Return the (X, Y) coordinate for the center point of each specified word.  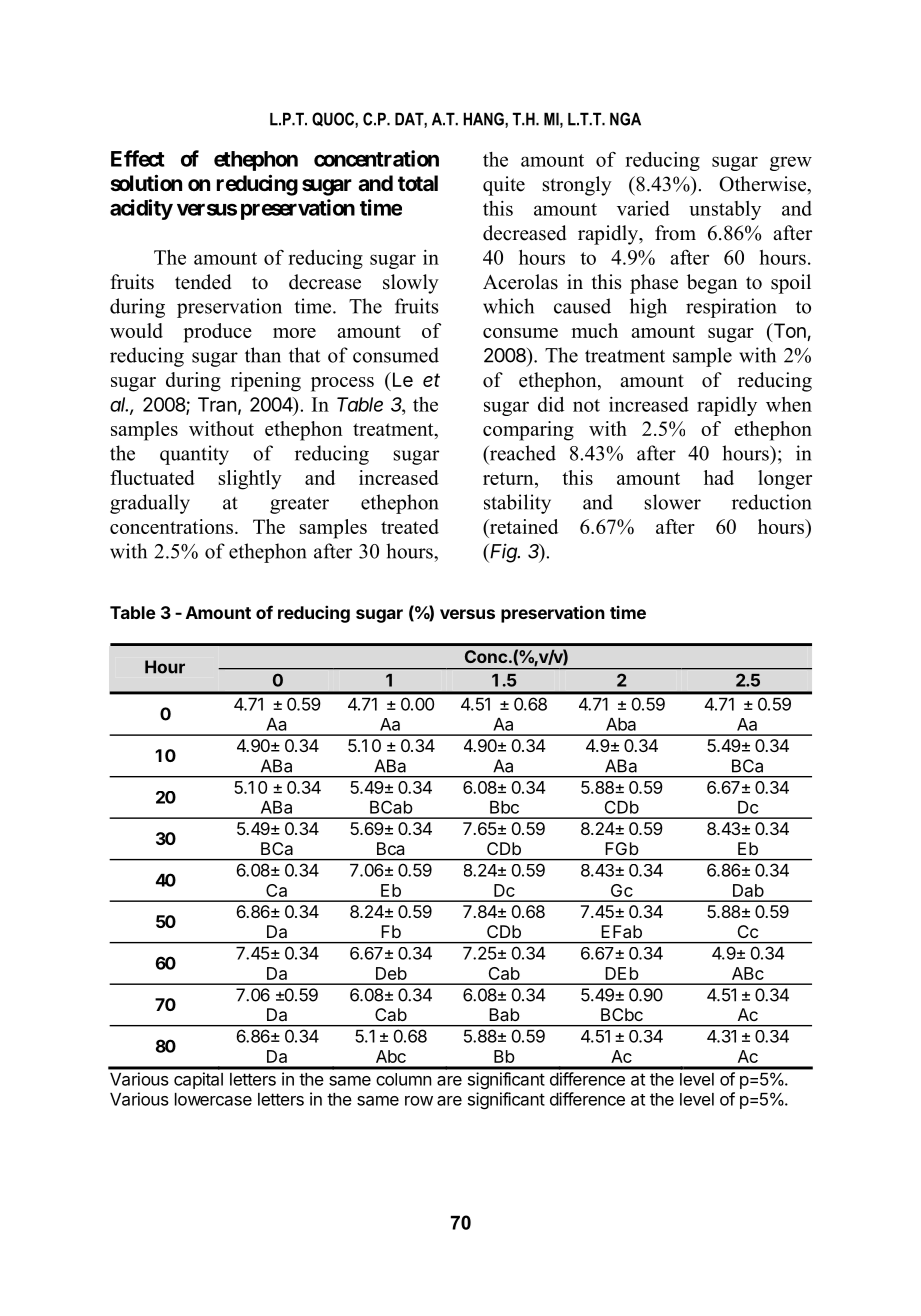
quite (504, 186)
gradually (150, 504)
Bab (505, 1014)
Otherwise (763, 184)
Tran (217, 404)
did (551, 404)
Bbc (504, 807)
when (789, 404)
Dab (748, 890)
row (419, 1101)
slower (673, 502)
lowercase (213, 1099)
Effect (138, 158)
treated (410, 526)
